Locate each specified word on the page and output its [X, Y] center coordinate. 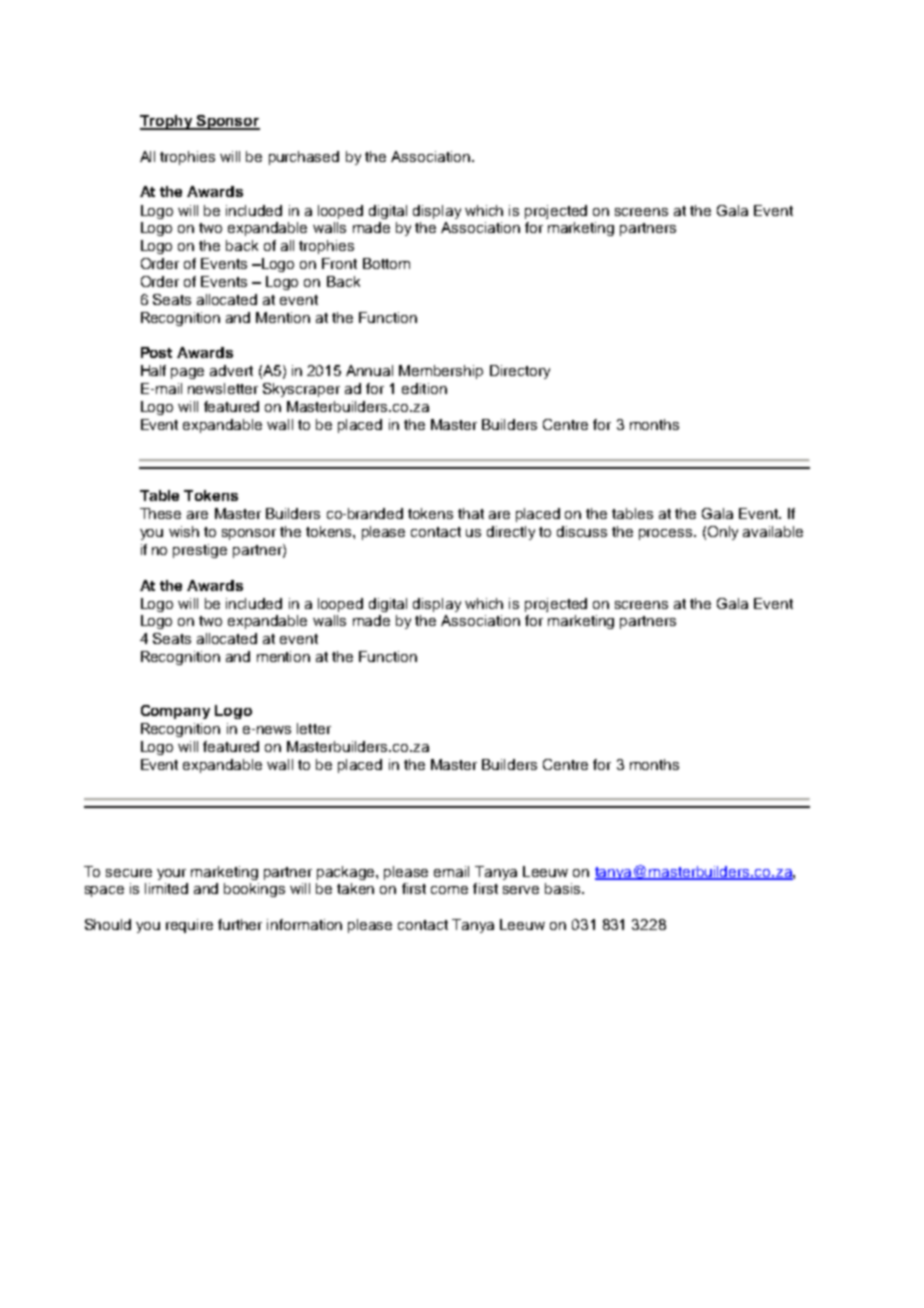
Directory [520, 372]
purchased [304, 158]
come [449, 890]
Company [175, 712]
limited [166, 888]
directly [511, 533]
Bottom [386, 263]
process [667, 534]
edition [424, 388]
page [187, 373]
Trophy [167, 122]
